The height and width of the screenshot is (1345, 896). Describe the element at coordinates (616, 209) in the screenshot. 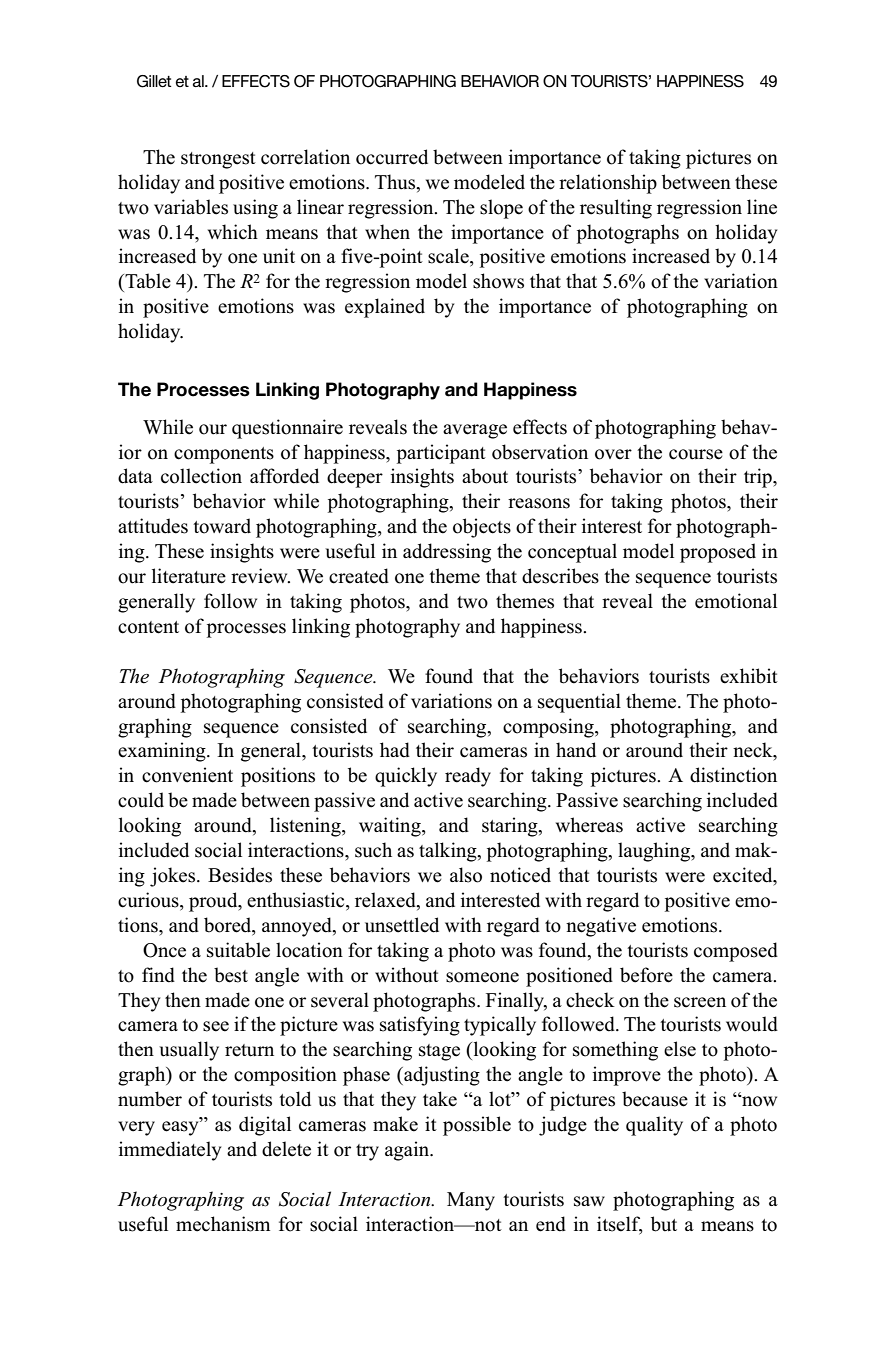

I see `resulting` at that location.
